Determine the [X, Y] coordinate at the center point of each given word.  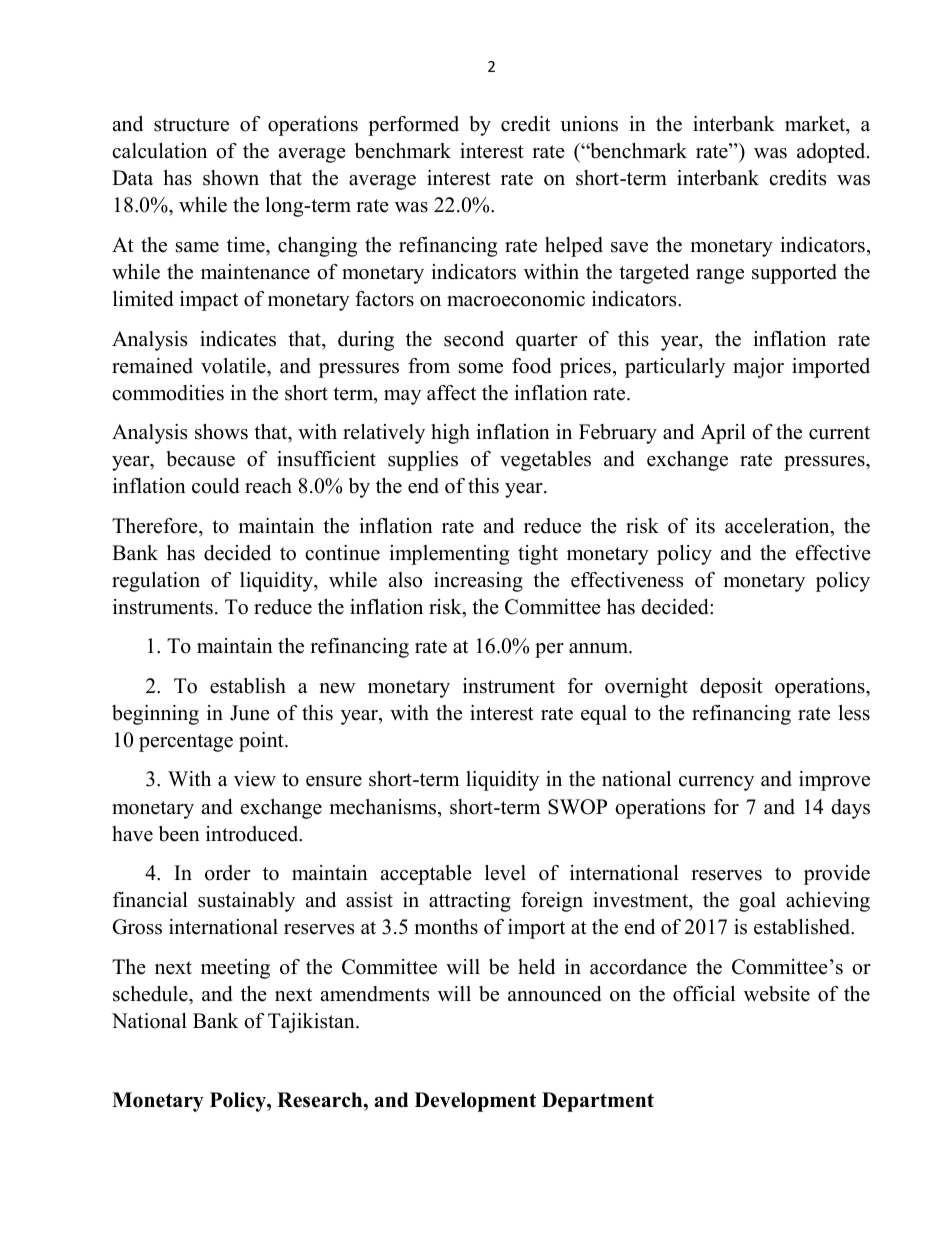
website [777, 994]
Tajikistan [312, 1023]
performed [413, 126]
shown [231, 178]
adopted [832, 153]
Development [475, 1102]
